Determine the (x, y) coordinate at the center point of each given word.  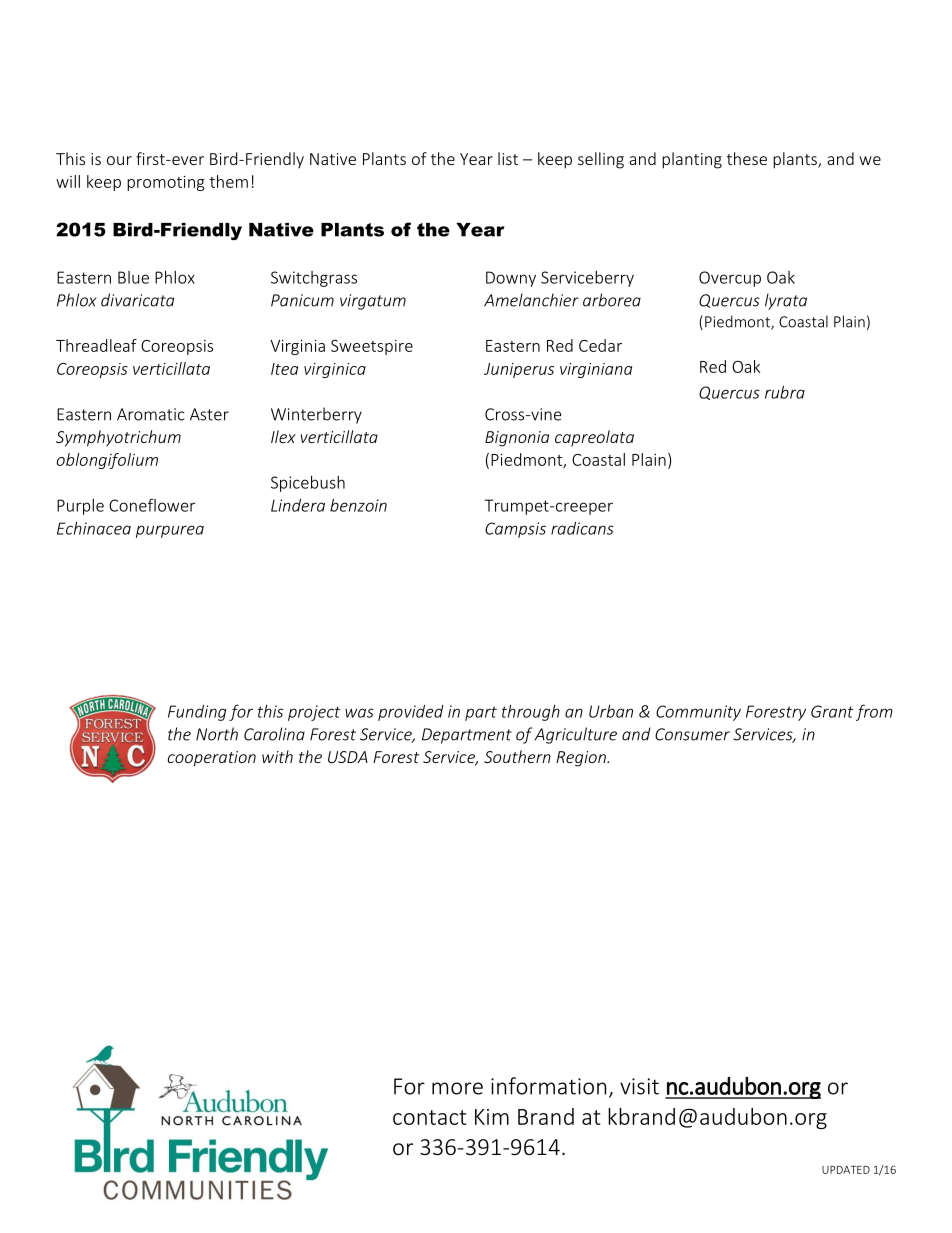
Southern (517, 756)
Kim (492, 1117)
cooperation (212, 759)
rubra (785, 392)
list (508, 158)
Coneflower (152, 505)
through (531, 713)
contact (429, 1117)
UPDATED (846, 1170)
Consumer (692, 734)
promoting (166, 183)
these (747, 158)
